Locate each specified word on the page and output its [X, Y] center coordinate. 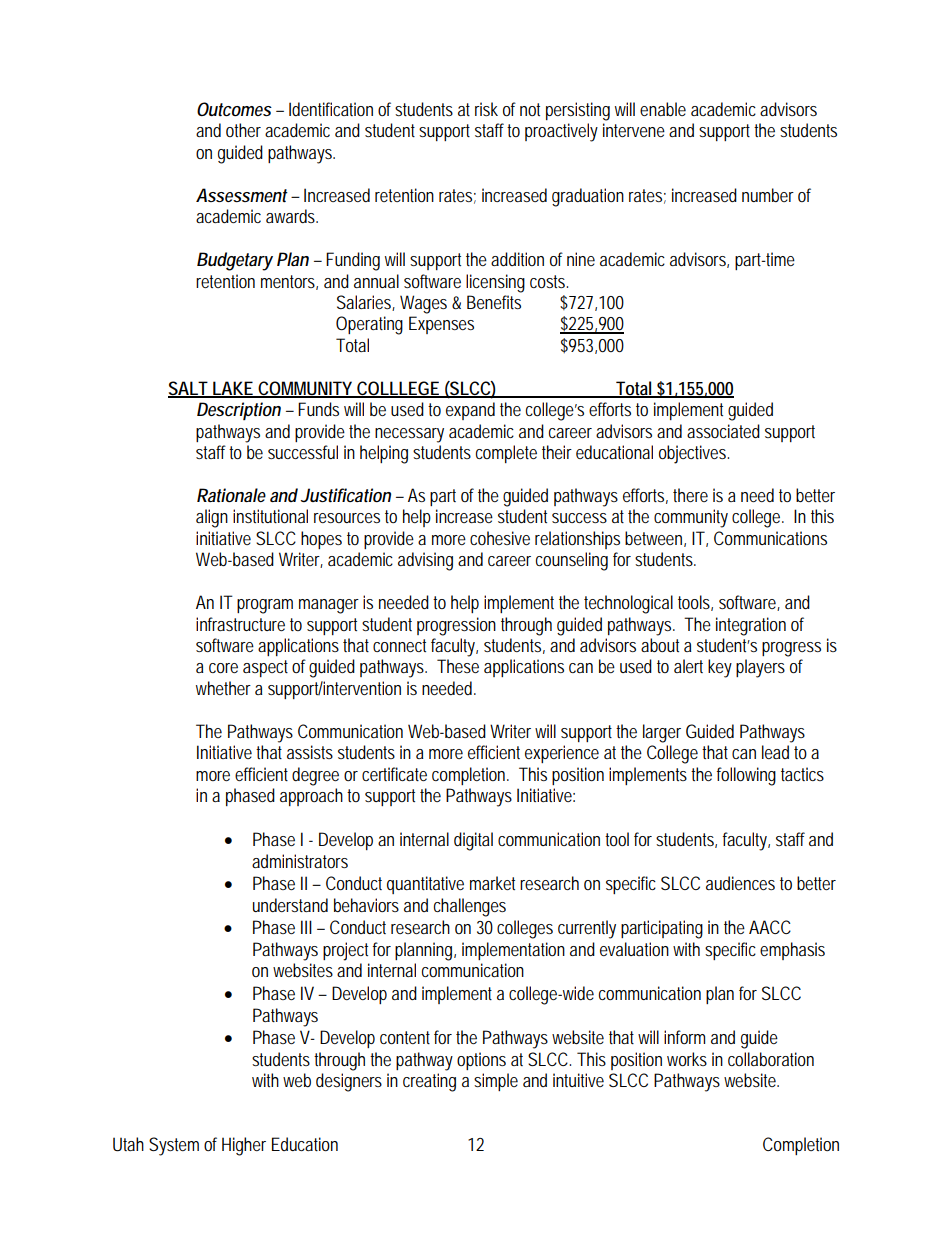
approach [311, 797]
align [212, 518]
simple [496, 1082]
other [243, 130]
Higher [244, 1146]
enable [663, 109]
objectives [693, 454]
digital [473, 841]
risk [486, 109]
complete [506, 454]
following [746, 776]
